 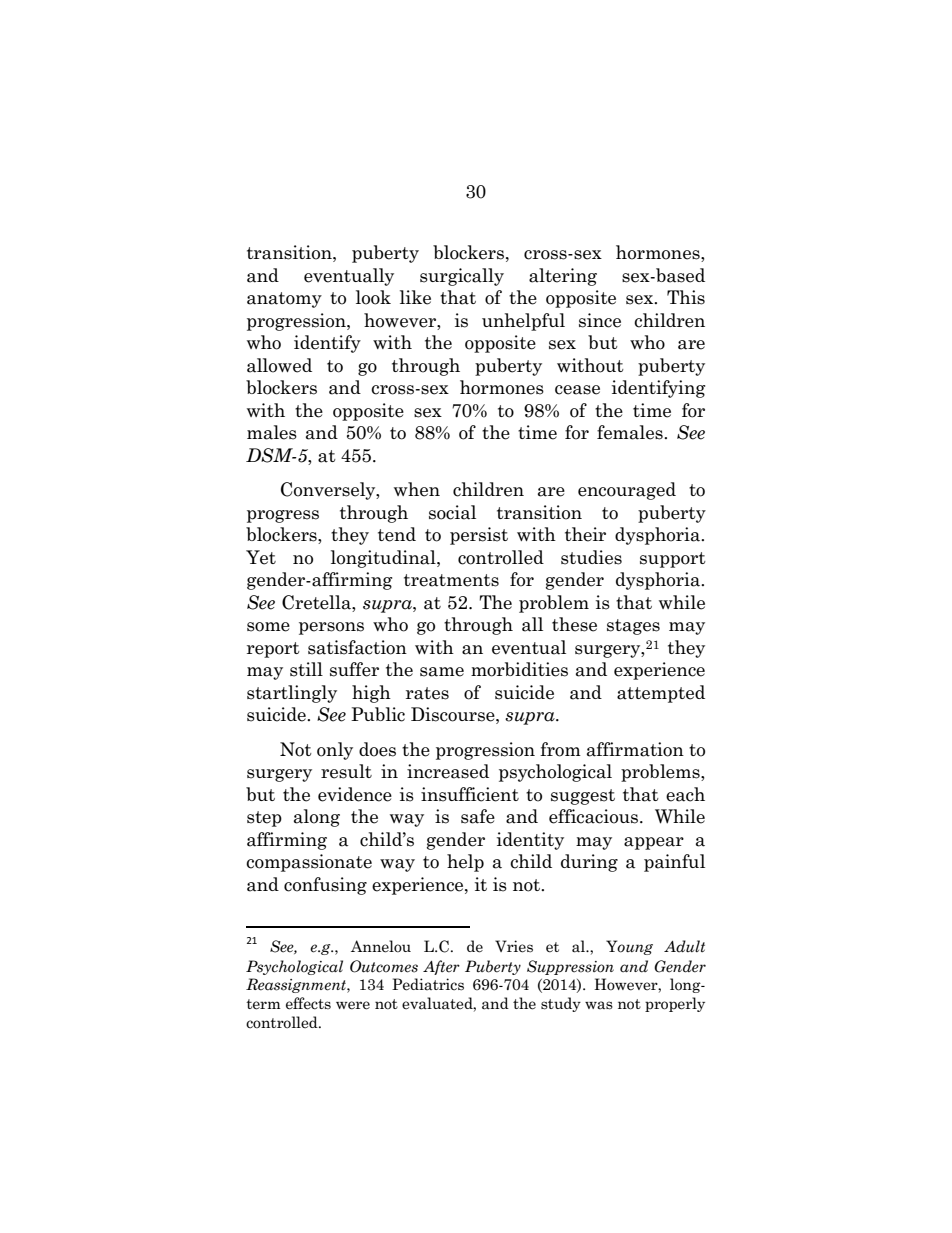 What do you see at coordinates (635, 749) in the page?
I see `affirmation` at bounding box center [635, 749].
